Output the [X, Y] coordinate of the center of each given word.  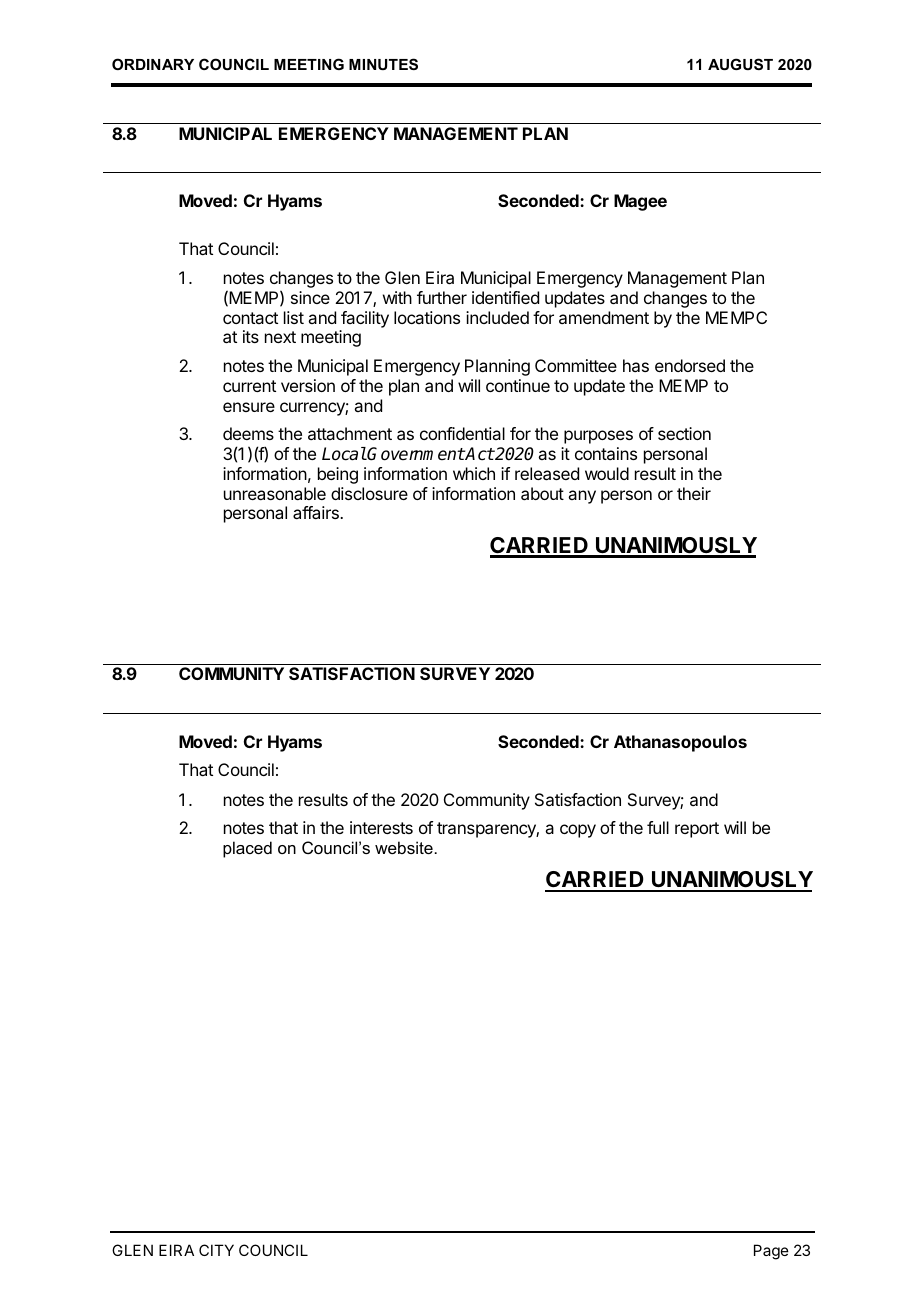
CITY [216, 1250]
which [474, 473]
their [694, 493]
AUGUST [740, 64]
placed [247, 849]
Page [771, 1252]
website [404, 847]
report [697, 830]
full [658, 827]
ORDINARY [153, 64]
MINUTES [383, 64]
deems [248, 433]
